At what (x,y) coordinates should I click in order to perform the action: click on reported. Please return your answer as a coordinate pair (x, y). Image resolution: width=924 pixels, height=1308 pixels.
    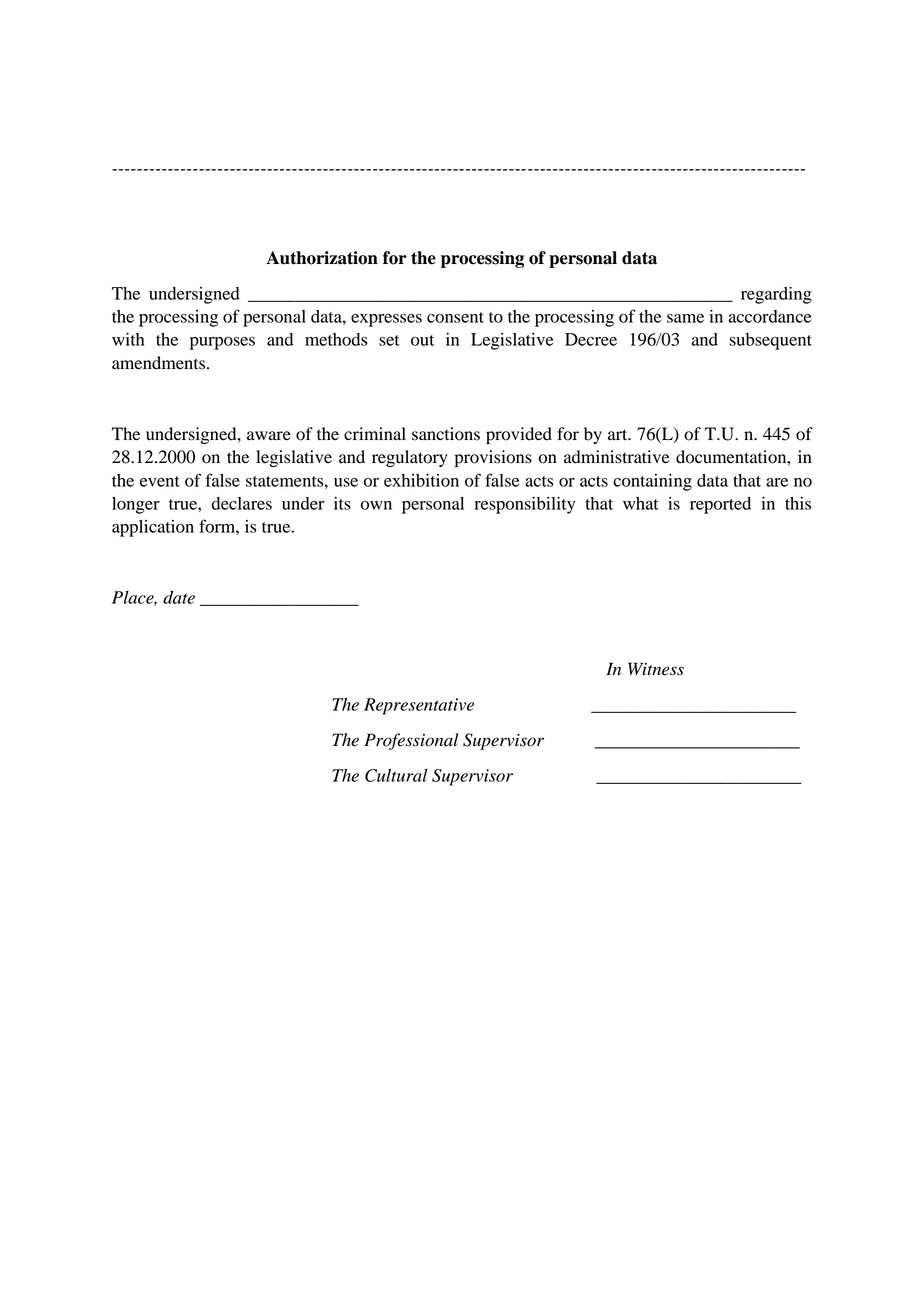
    Looking at the image, I should click on (720, 505).
